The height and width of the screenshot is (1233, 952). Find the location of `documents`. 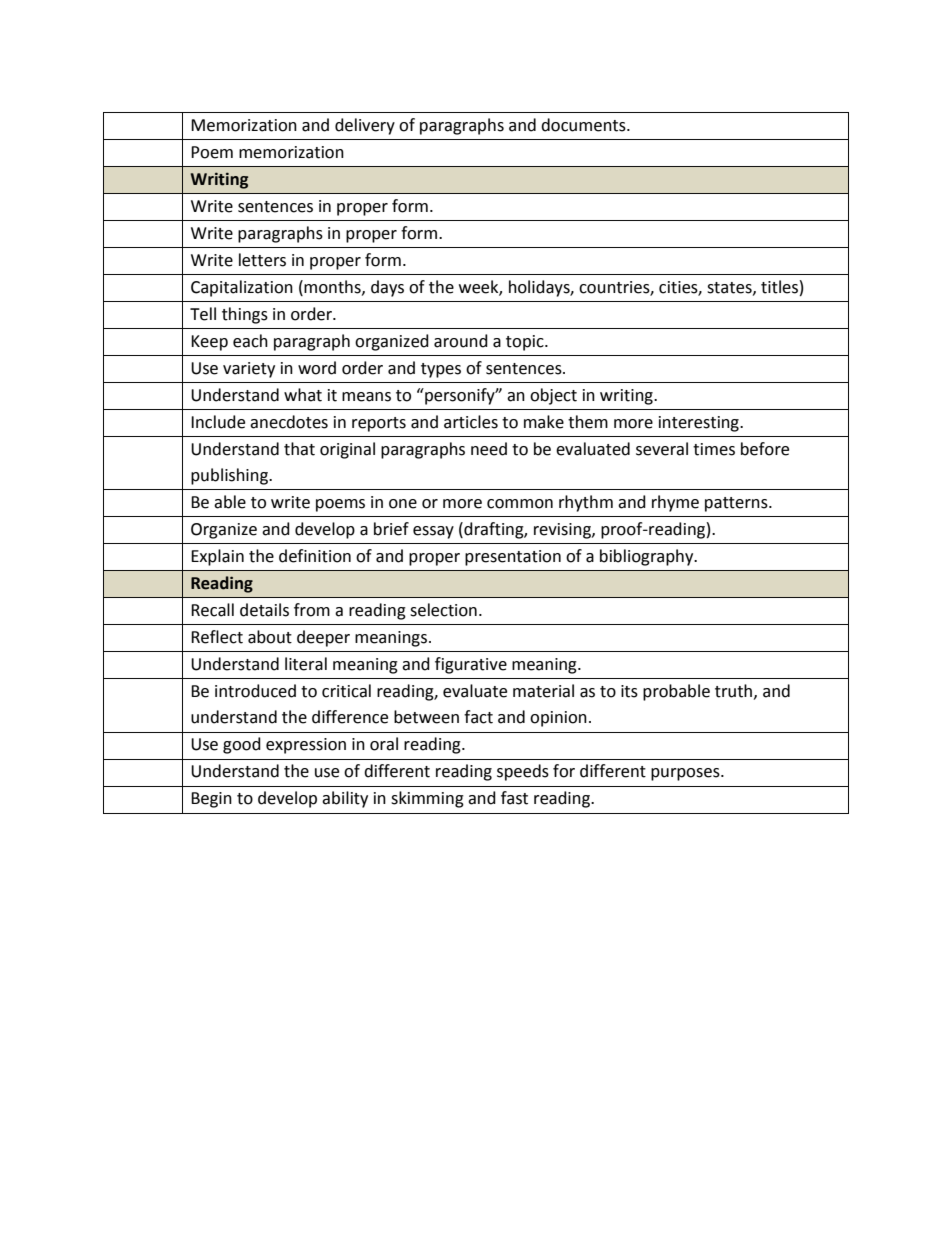

documents is located at coordinates (584, 125).
